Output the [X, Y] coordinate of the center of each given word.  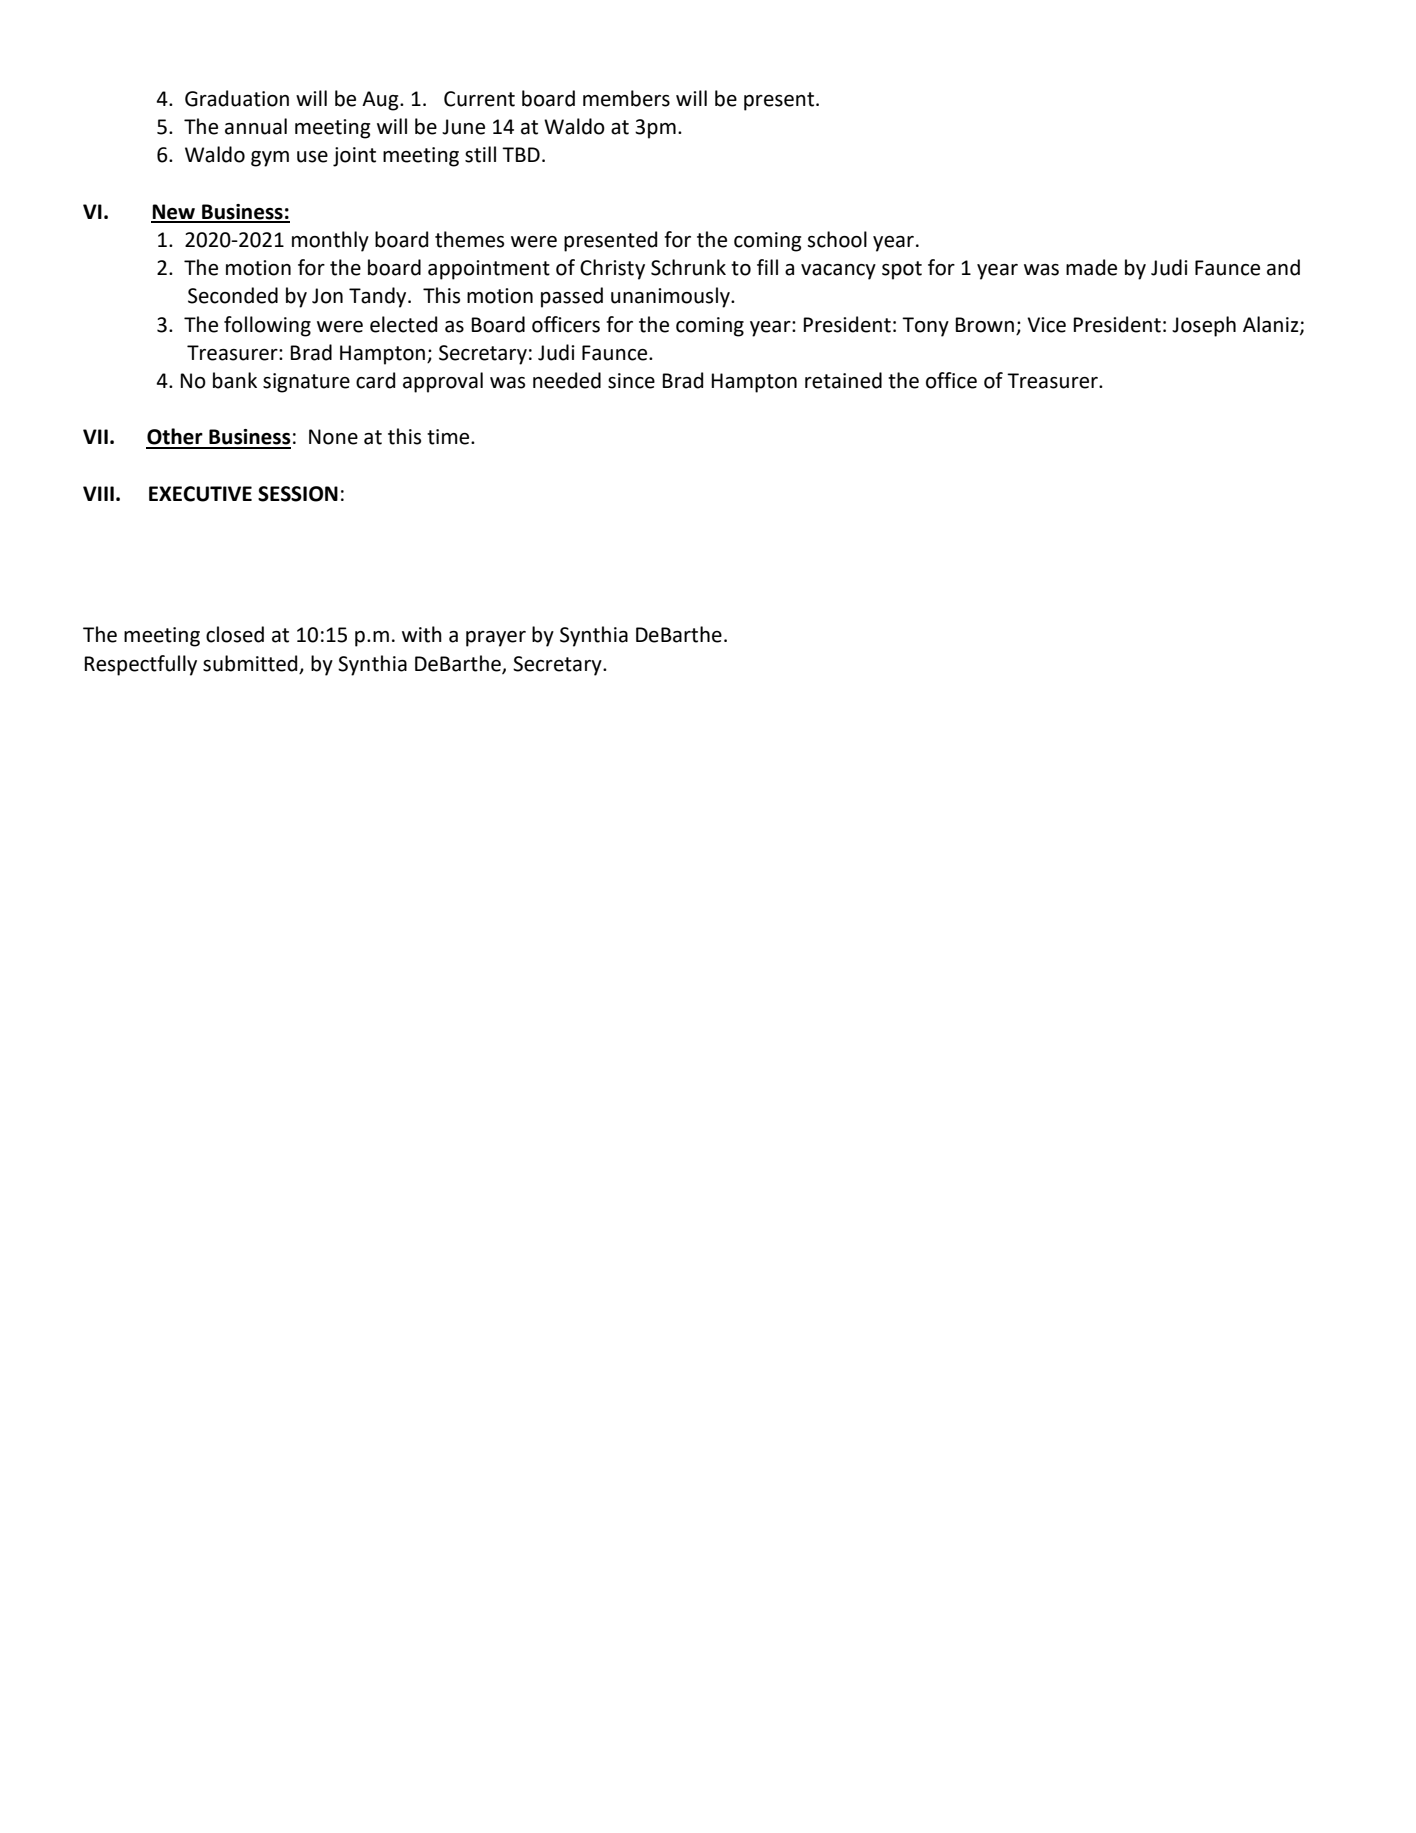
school [837, 239]
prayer [496, 639]
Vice [1046, 325]
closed [235, 634]
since [631, 381]
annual [256, 126]
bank [235, 380]
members [626, 98]
